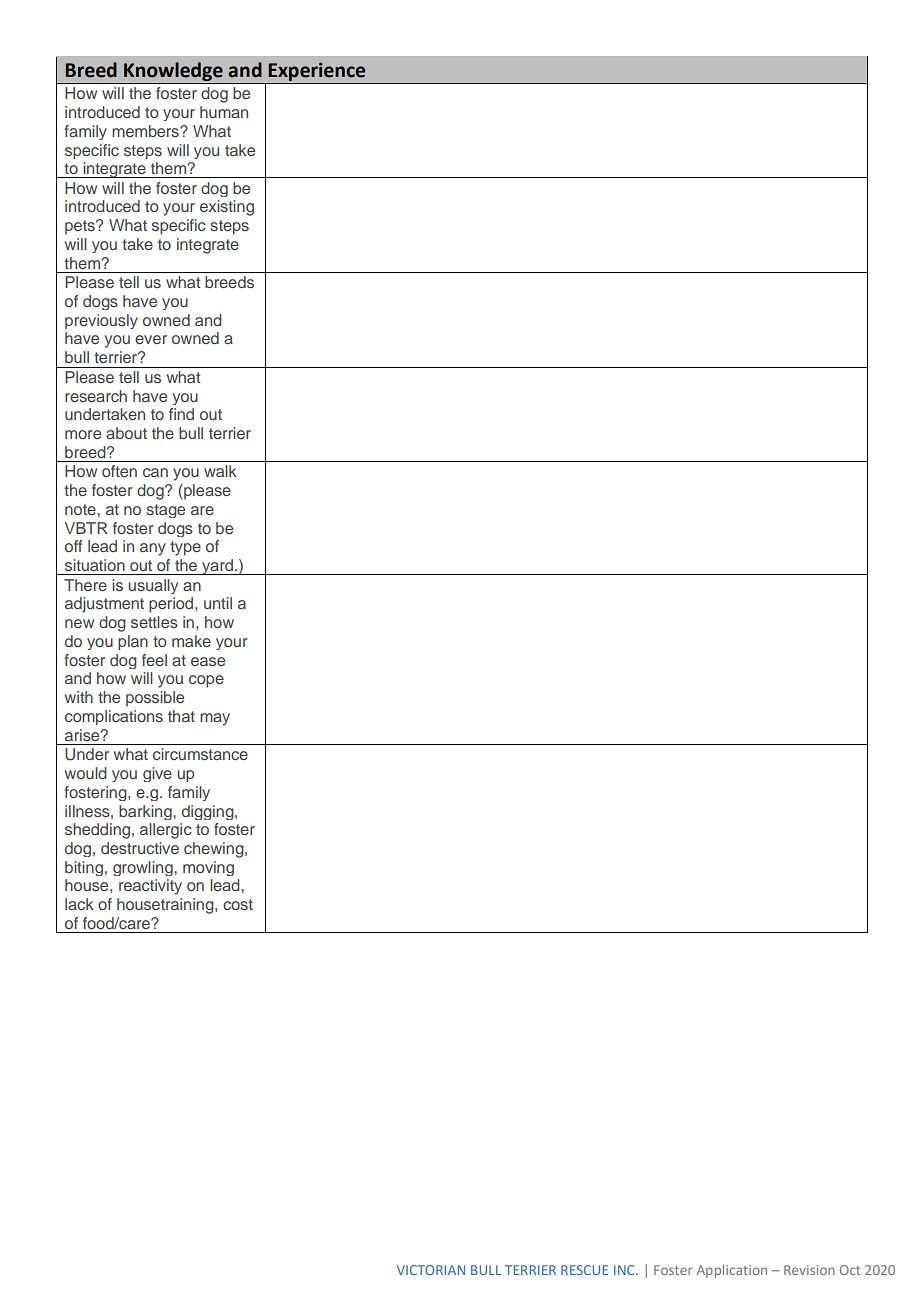 The height and width of the page is (1307, 924). I want to click on may, so click(215, 719).
